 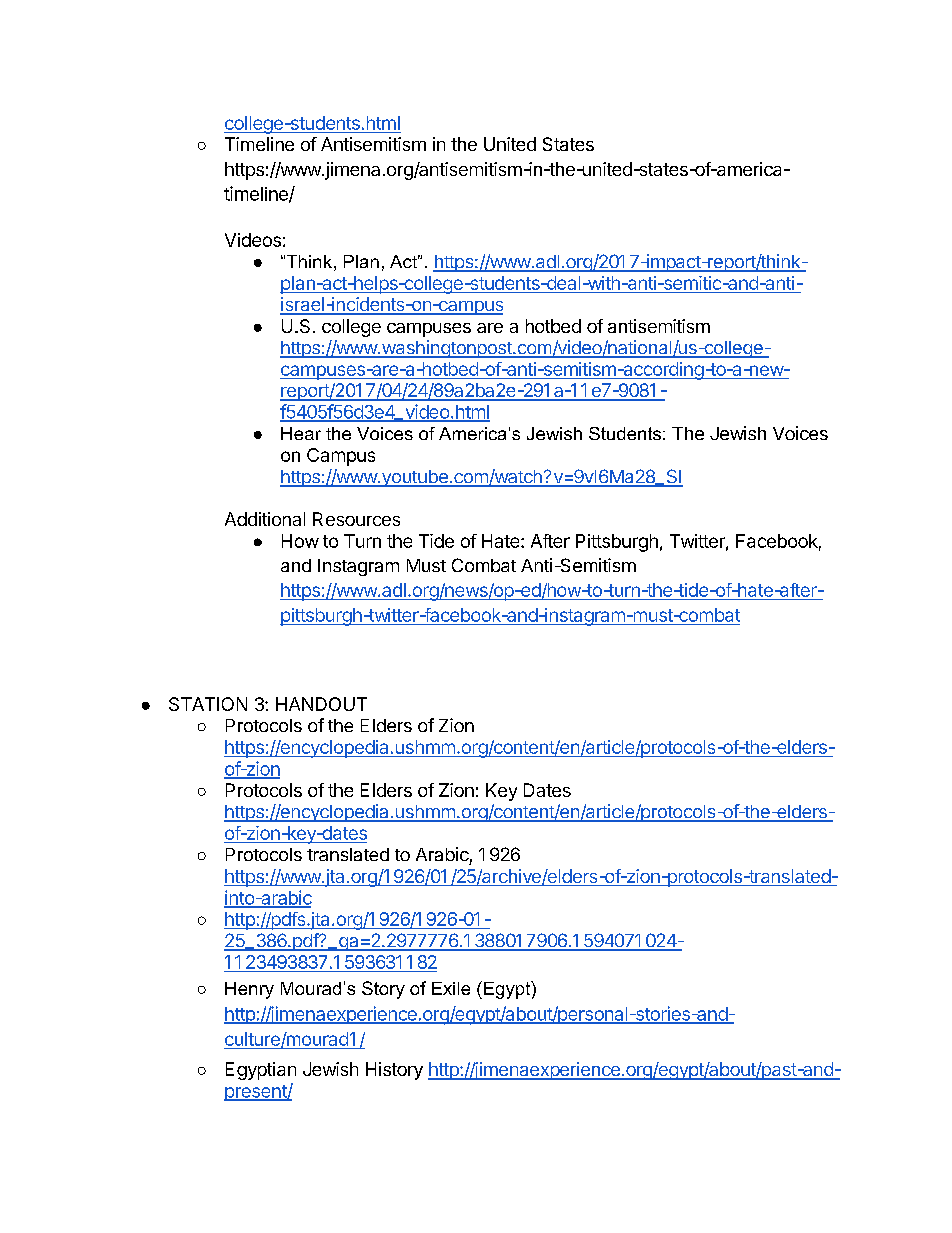 I want to click on Hear, so click(x=301, y=433).
